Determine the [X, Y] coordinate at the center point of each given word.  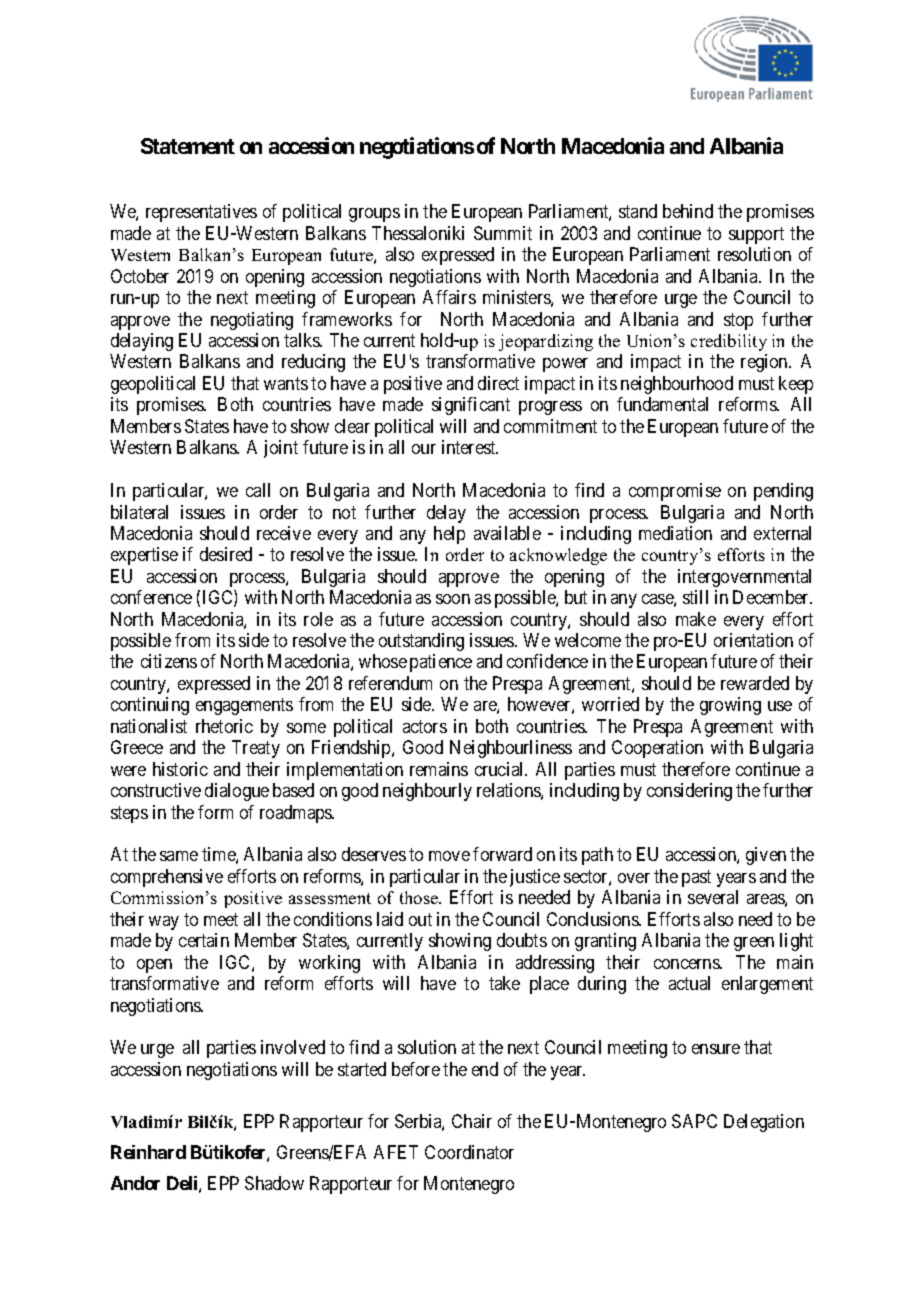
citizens [169, 661]
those [420, 897]
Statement [188, 146]
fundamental [662, 404]
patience [441, 663]
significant [471, 406]
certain [204, 940]
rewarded [755, 683]
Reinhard [148, 1152]
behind [688, 211]
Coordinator [469, 1152]
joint [281, 449]
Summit [503, 233]
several [713, 897]
